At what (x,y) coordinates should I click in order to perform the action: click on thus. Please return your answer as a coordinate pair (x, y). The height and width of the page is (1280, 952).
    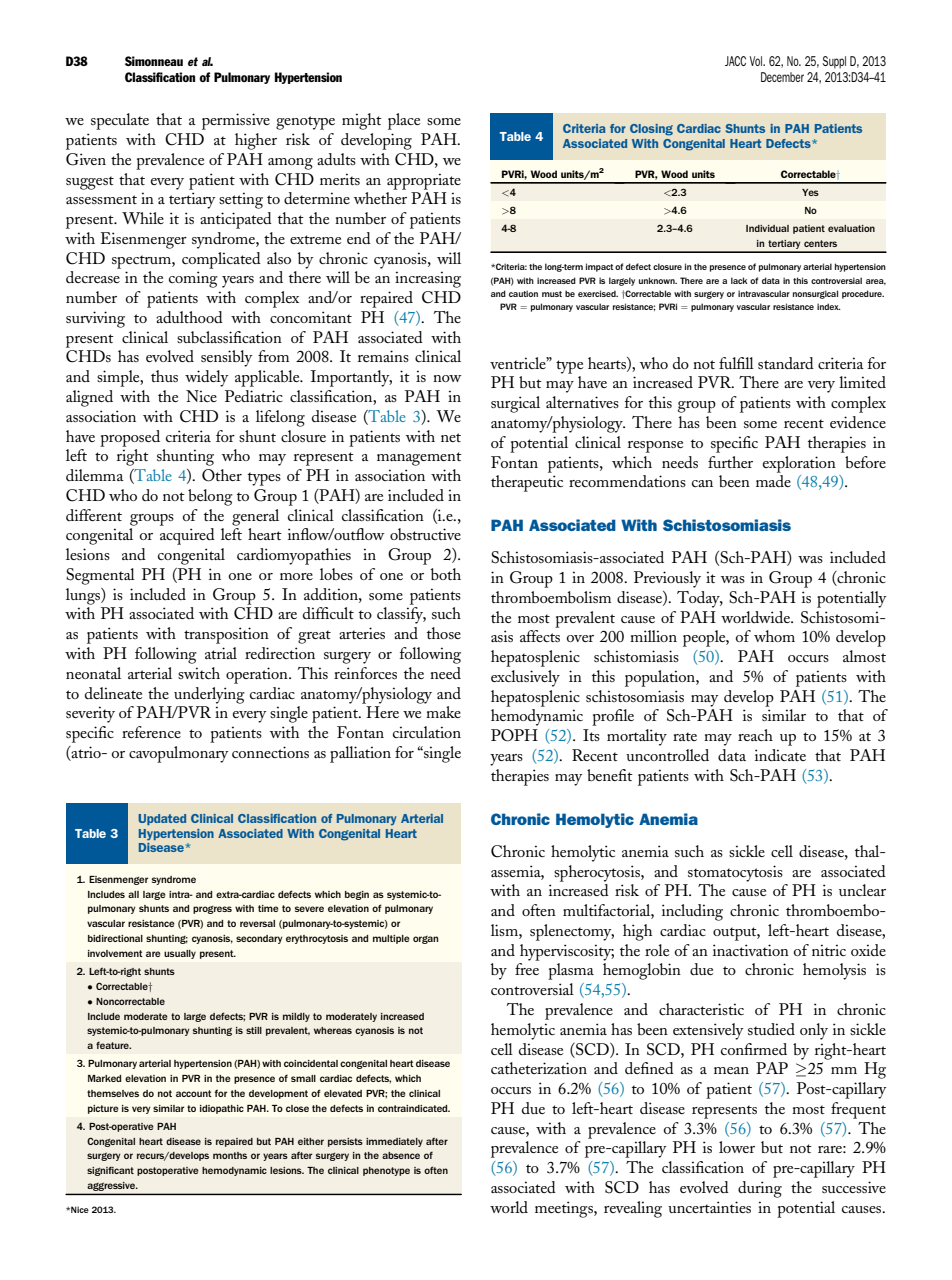
    Looking at the image, I should click on (164, 376).
